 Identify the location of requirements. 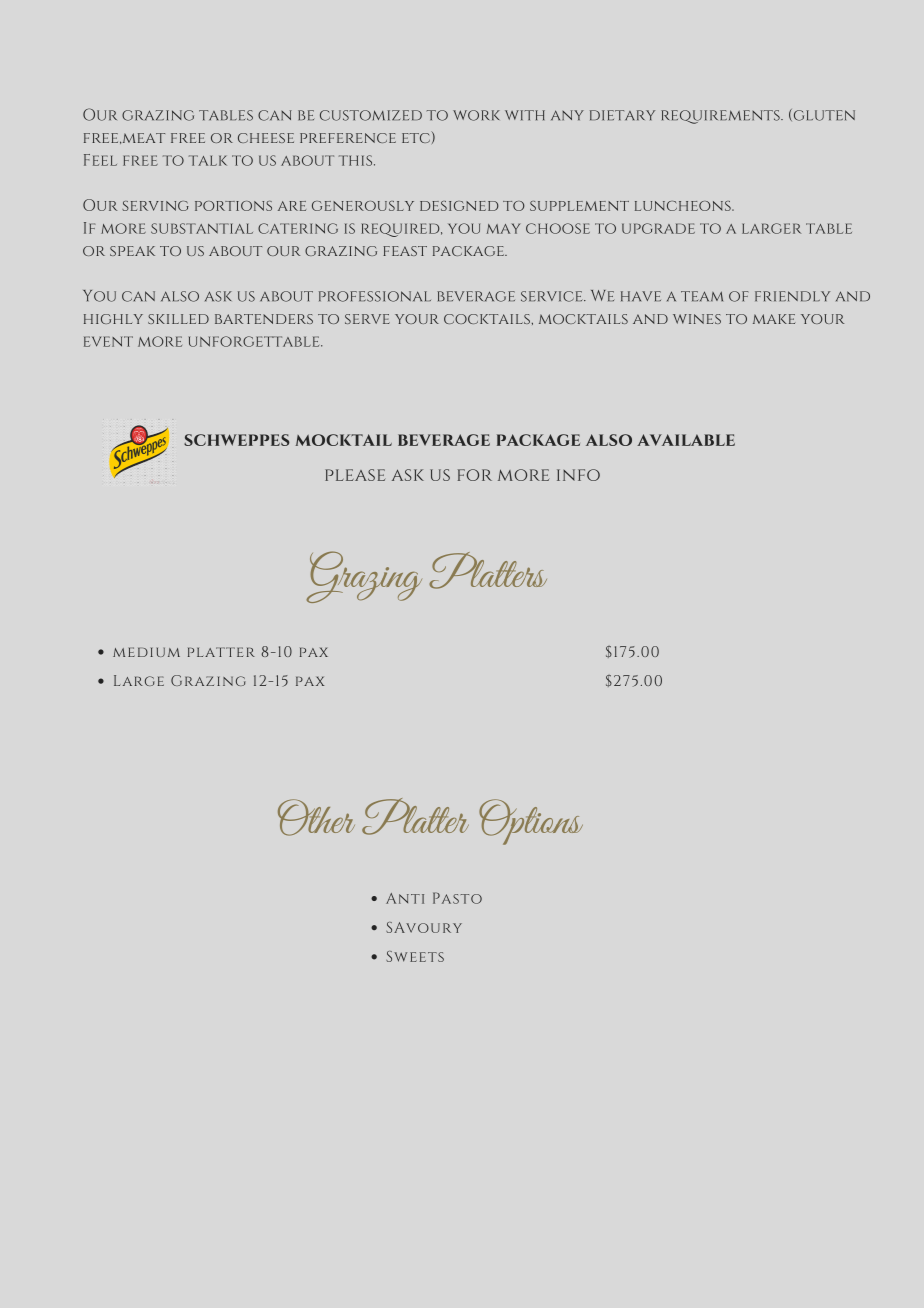
(721, 117).
